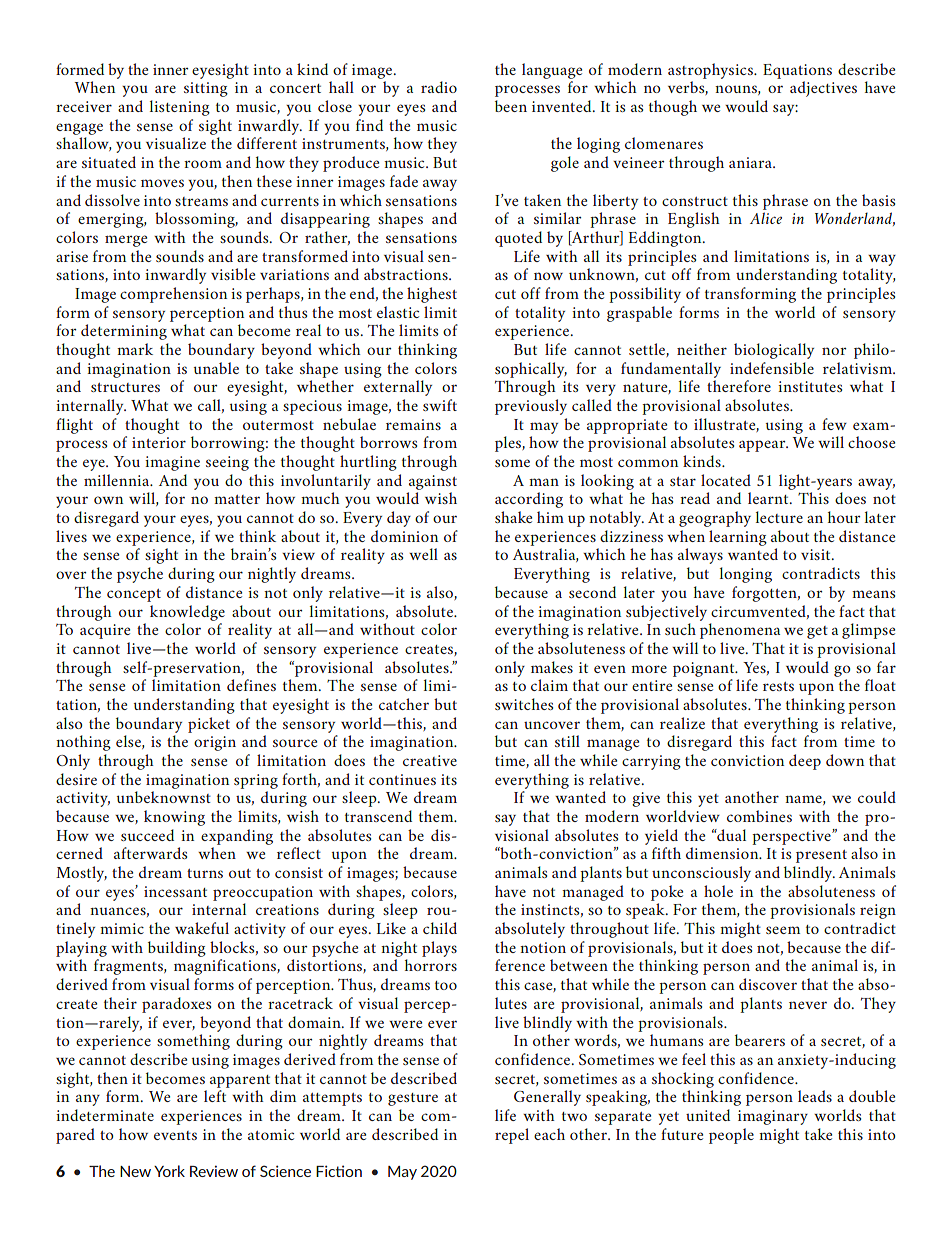 The width and height of the screenshot is (952, 1233). Describe the element at coordinates (175, 891) in the screenshot. I see `incessant` at that location.
